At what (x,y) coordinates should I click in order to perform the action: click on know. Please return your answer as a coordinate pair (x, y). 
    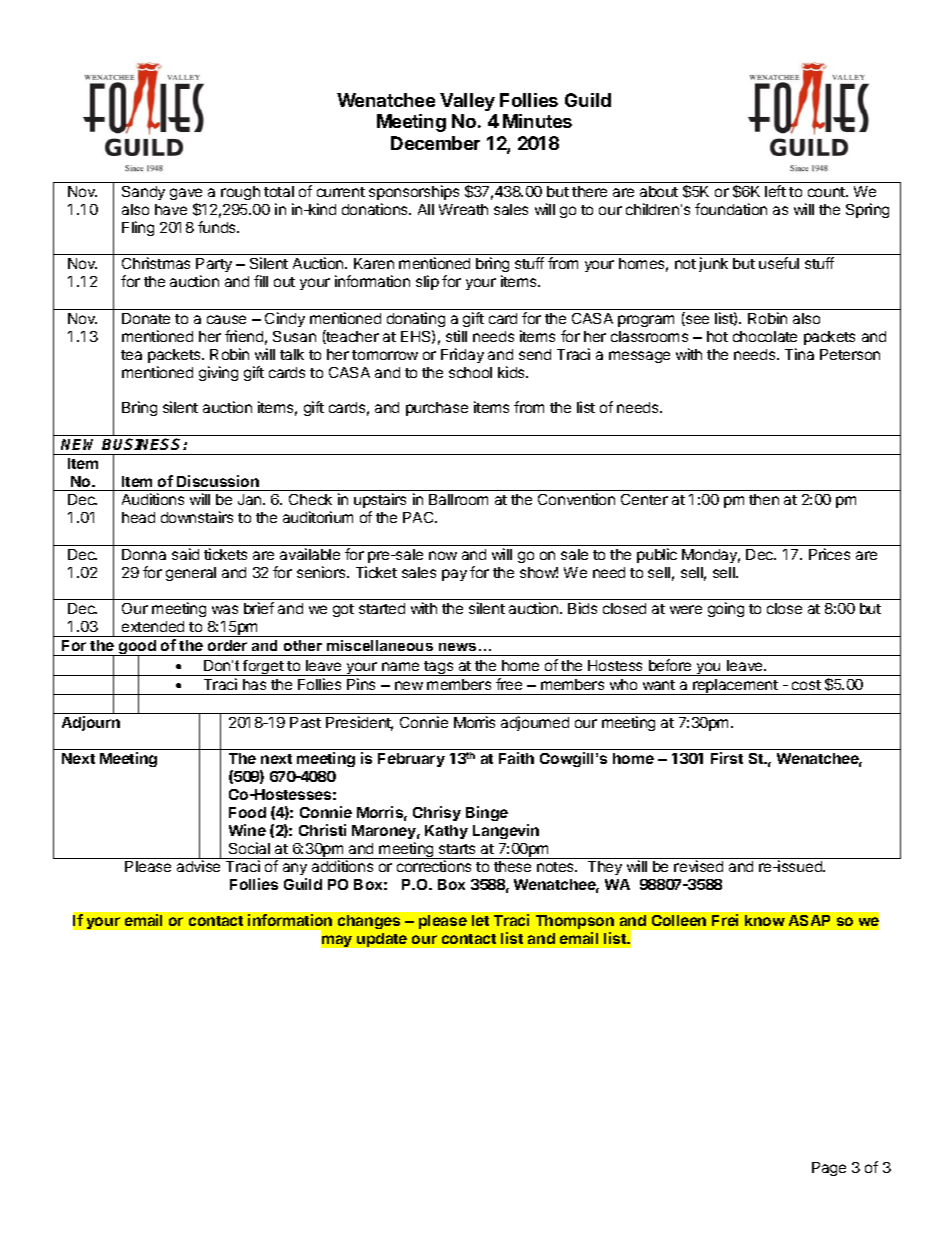
    Looking at the image, I should click on (765, 920).
